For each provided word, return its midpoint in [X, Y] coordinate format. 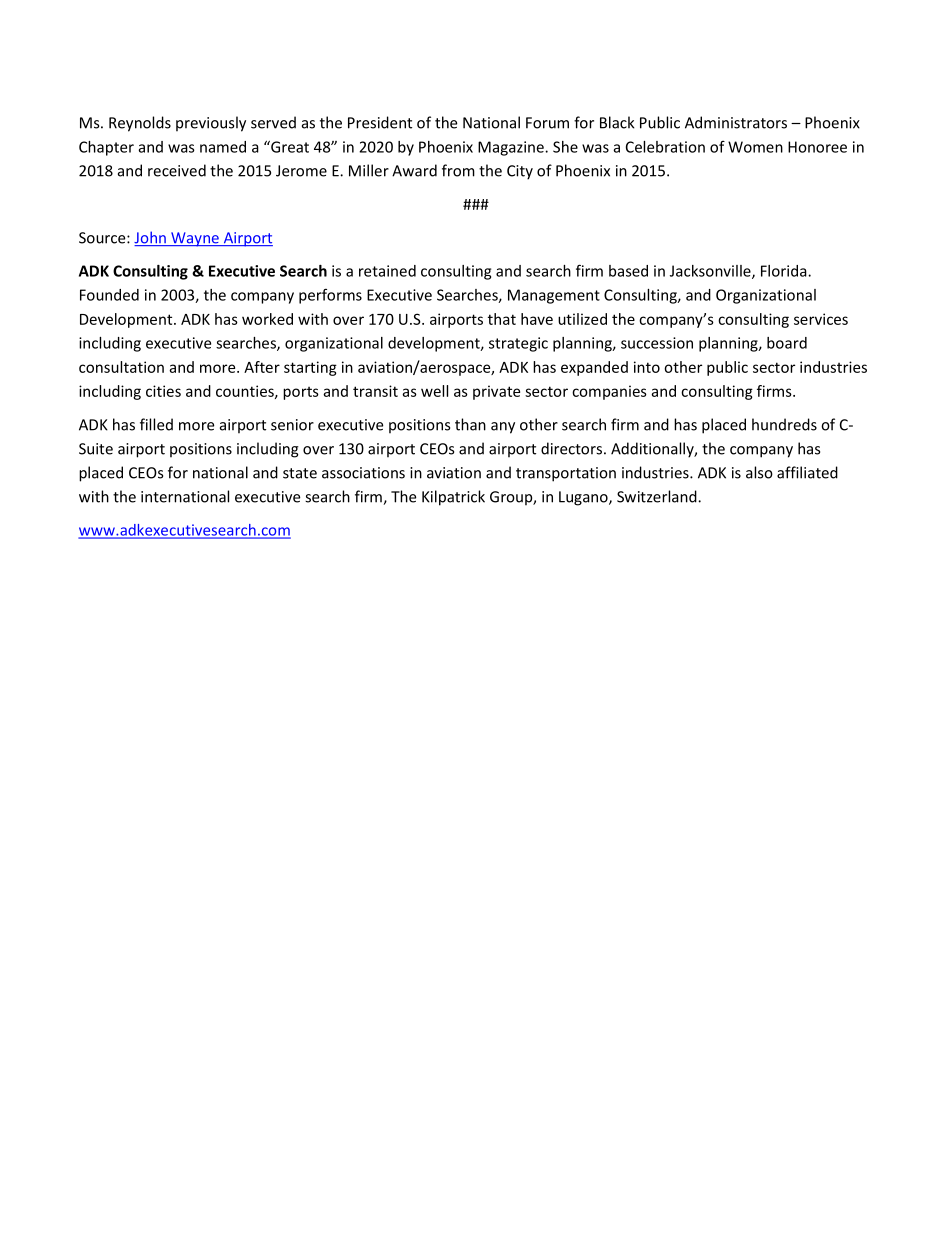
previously [211, 124]
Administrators [736, 122]
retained [387, 271]
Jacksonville [711, 272]
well [434, 391]
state [300, 473]
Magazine [512, 148]
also [759, 472]
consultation [121, 367]
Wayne [195, 239]
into [647, 367]
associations [363, 473]
